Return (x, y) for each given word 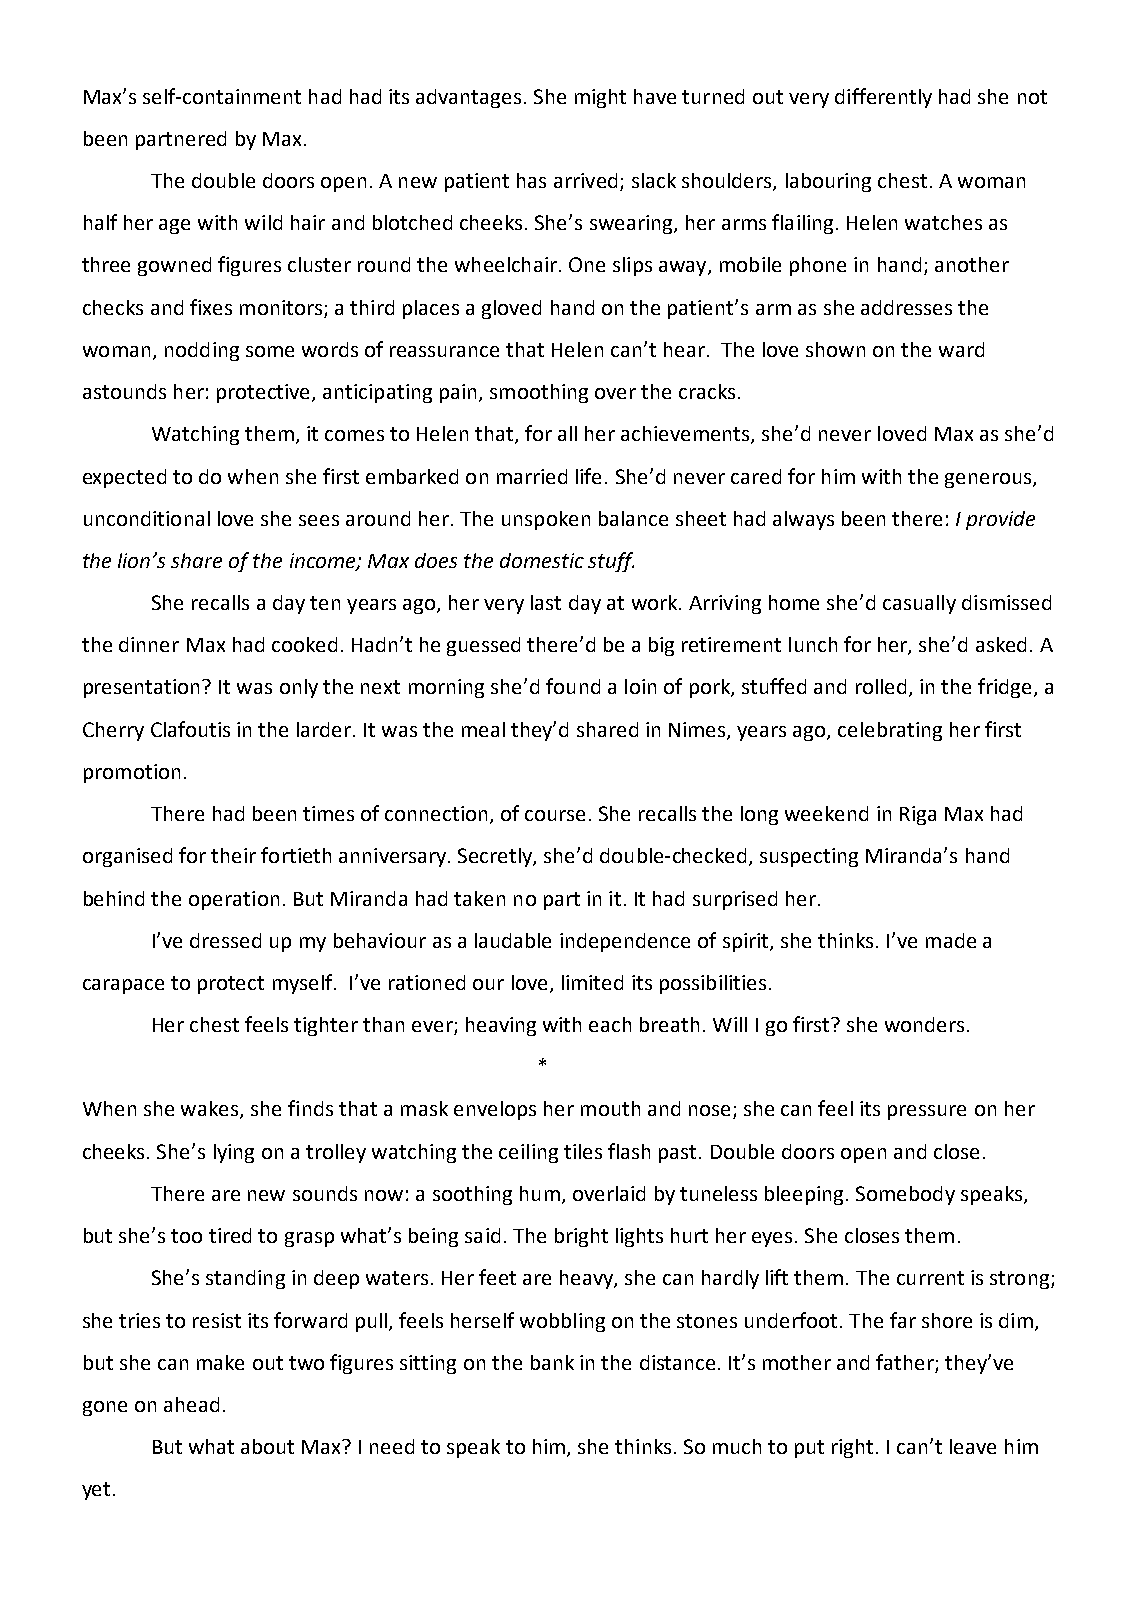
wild (263, 222)
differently (883, 98)
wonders (924, 1024)
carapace (123, 986)
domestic (542, 560)
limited (592, 982)
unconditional (147, 518)
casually (919, 604)
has (531, 180)
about (267, 1446)
